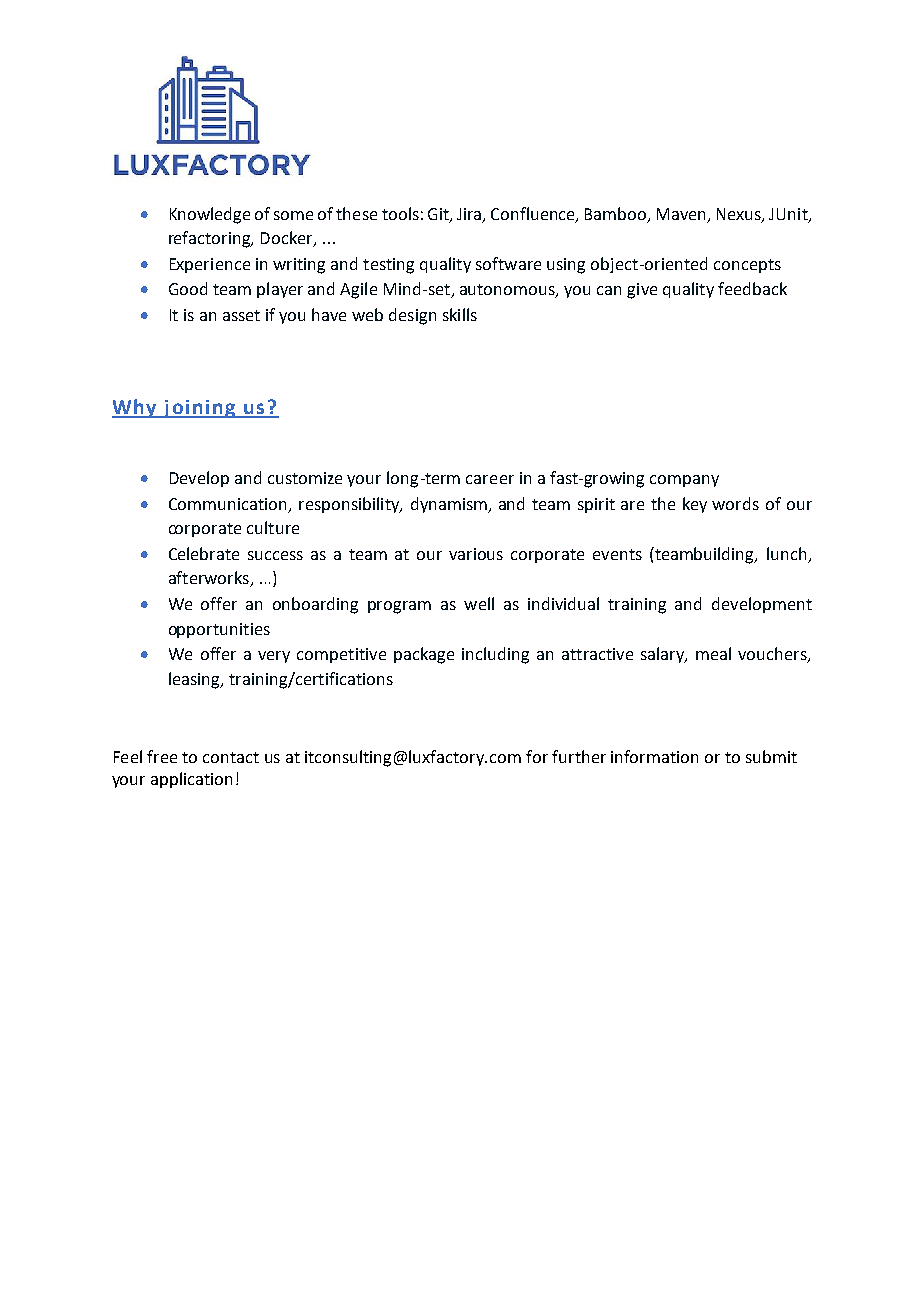 This document has height=1308, width=924. Describe the element at coordinates (450, 505) in the document. I see `dynamism` at that location.
